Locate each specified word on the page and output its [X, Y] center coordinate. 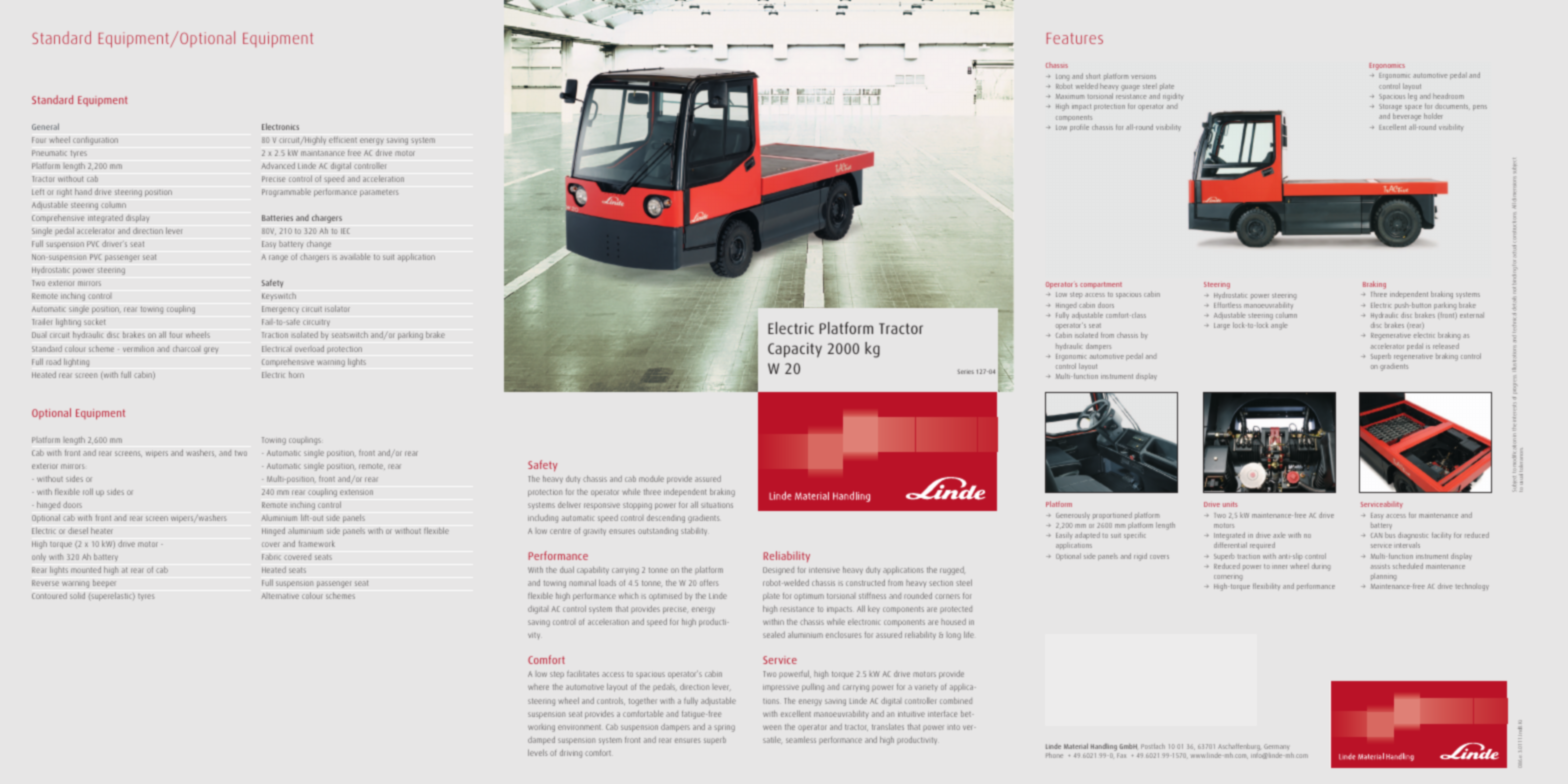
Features [1075, 38]
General [45, 126]
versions [1143, 77]
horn [296, 375]
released [1446, 346]
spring [724, 728]
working [541, 728]
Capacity [795, 350]
